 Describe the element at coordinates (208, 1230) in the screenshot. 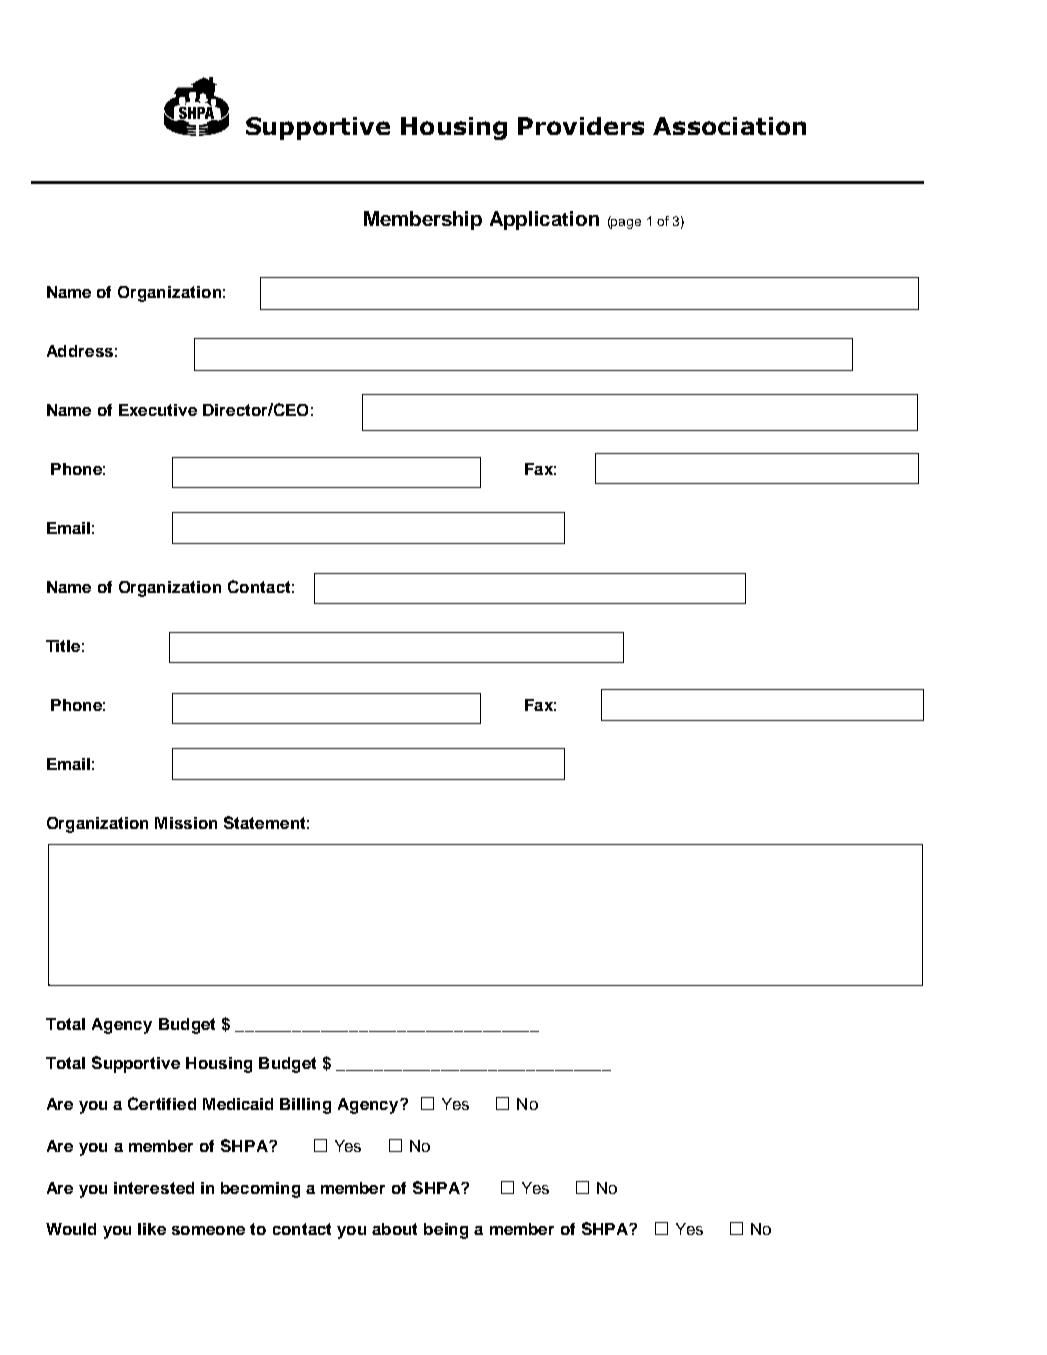

I see `someone` at that location.
